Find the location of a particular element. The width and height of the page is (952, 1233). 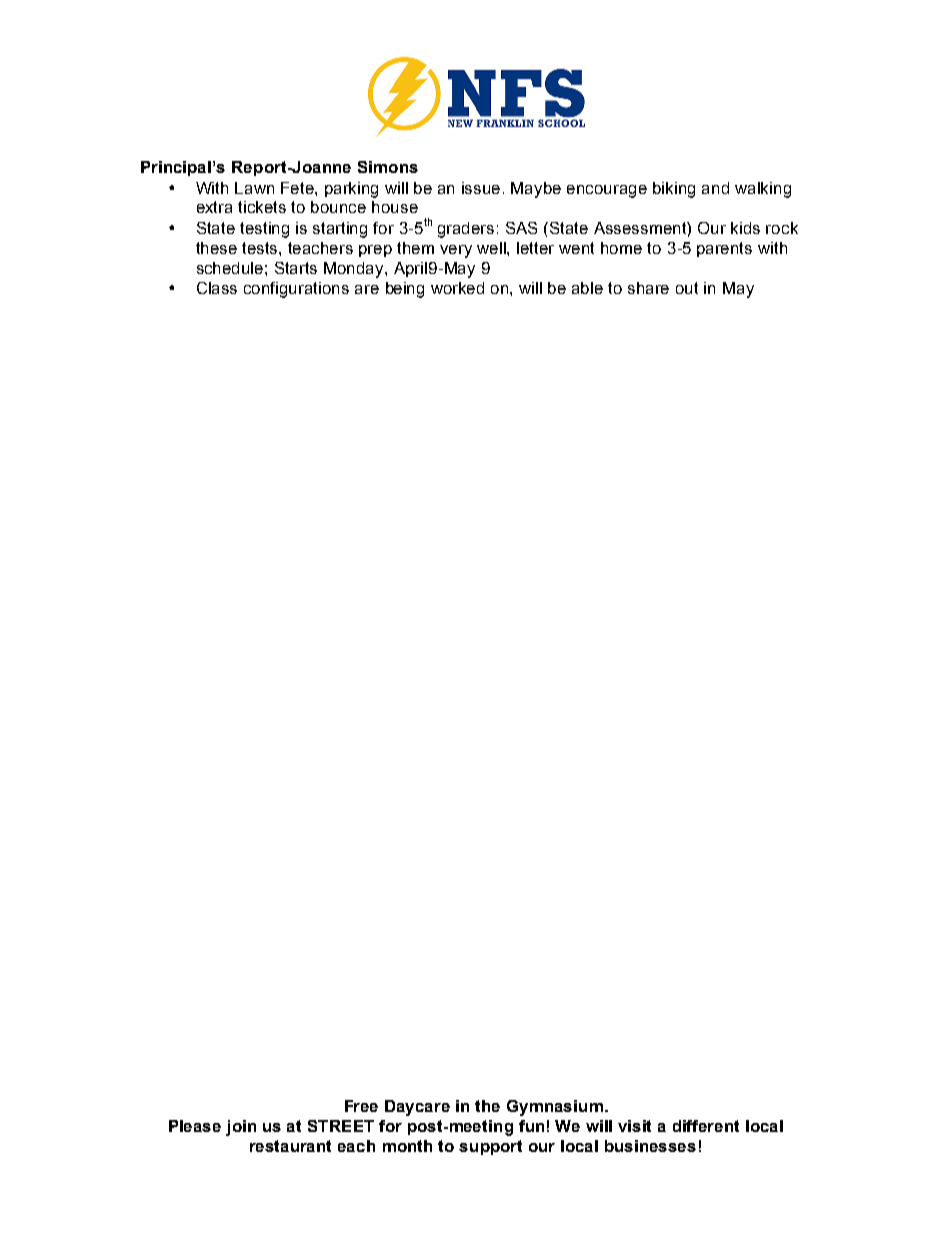

Gymnasium is located at coordinates (555, 1108).
